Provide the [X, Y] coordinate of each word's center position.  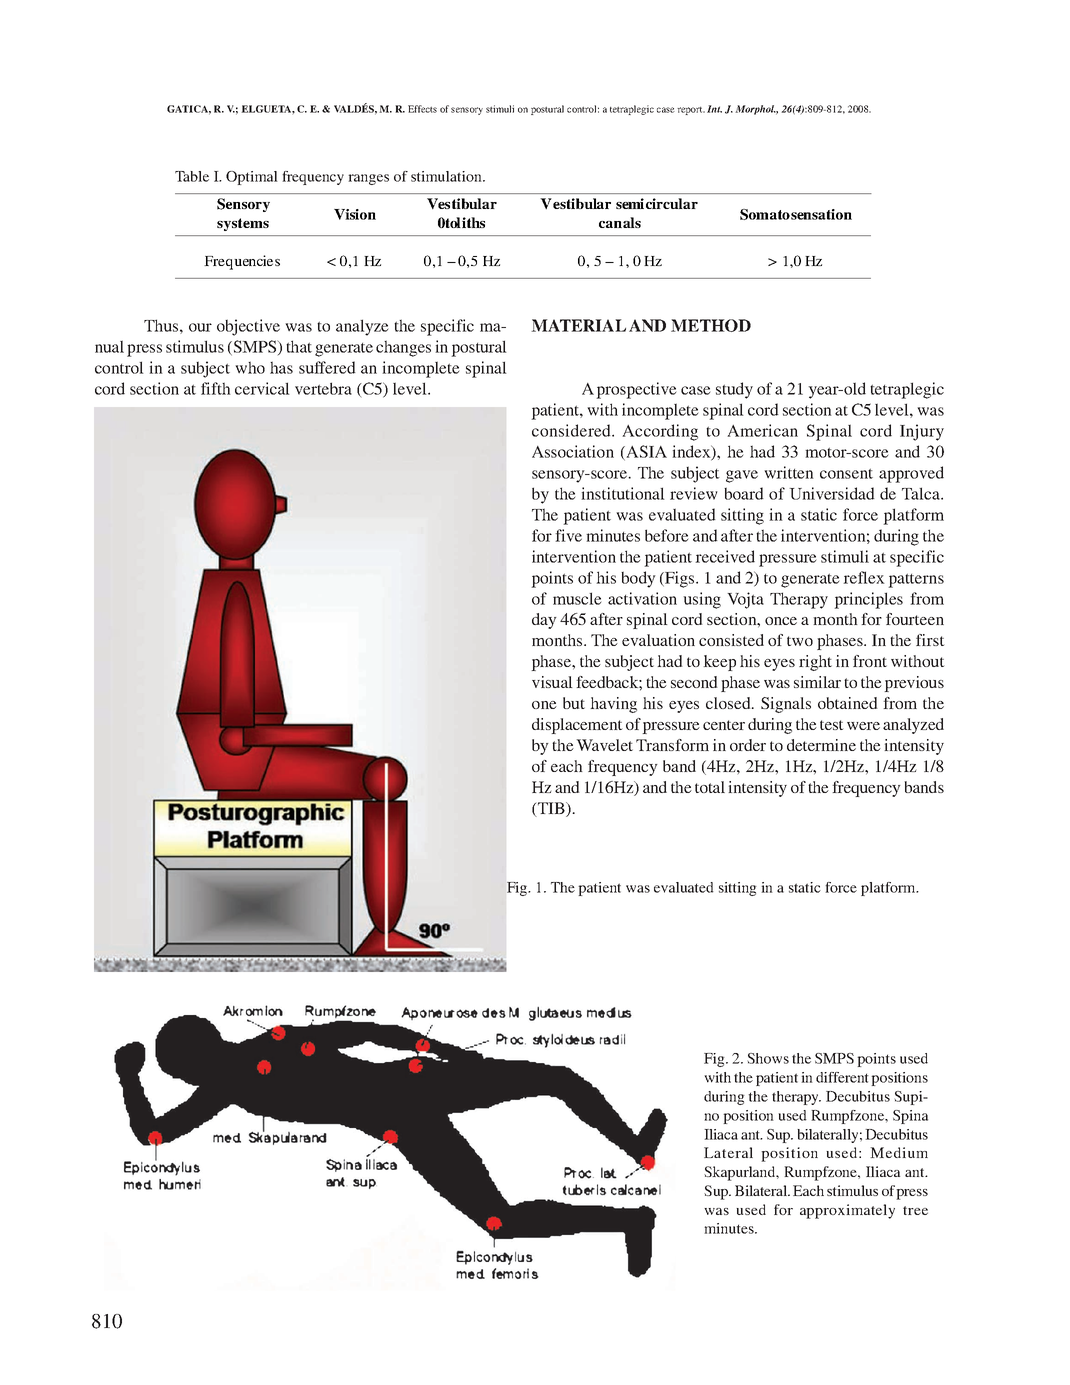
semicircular [657, 203]
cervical [262, 388]
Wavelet [604, 745]
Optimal [252, 178]
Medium [899, 1152]
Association [573, 451]
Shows [768, 1058]
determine [821, 745]
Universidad [832, 493]
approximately [847, 1211]
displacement [577, 726]
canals [620, 222]
